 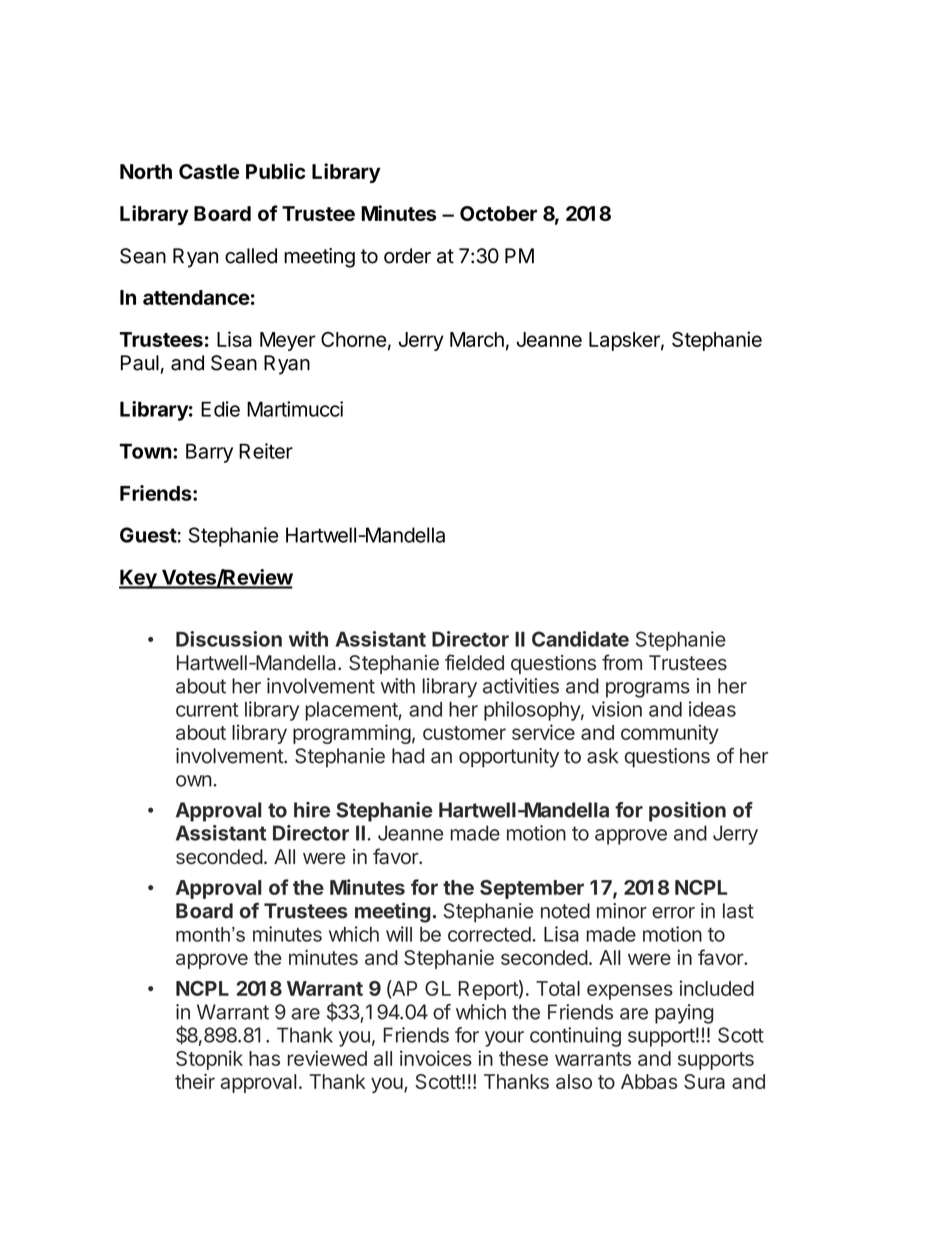 What do you see at coordinates (195, 1081) in the screenshot?
I see `their` at bounding box center [195, 1081].
